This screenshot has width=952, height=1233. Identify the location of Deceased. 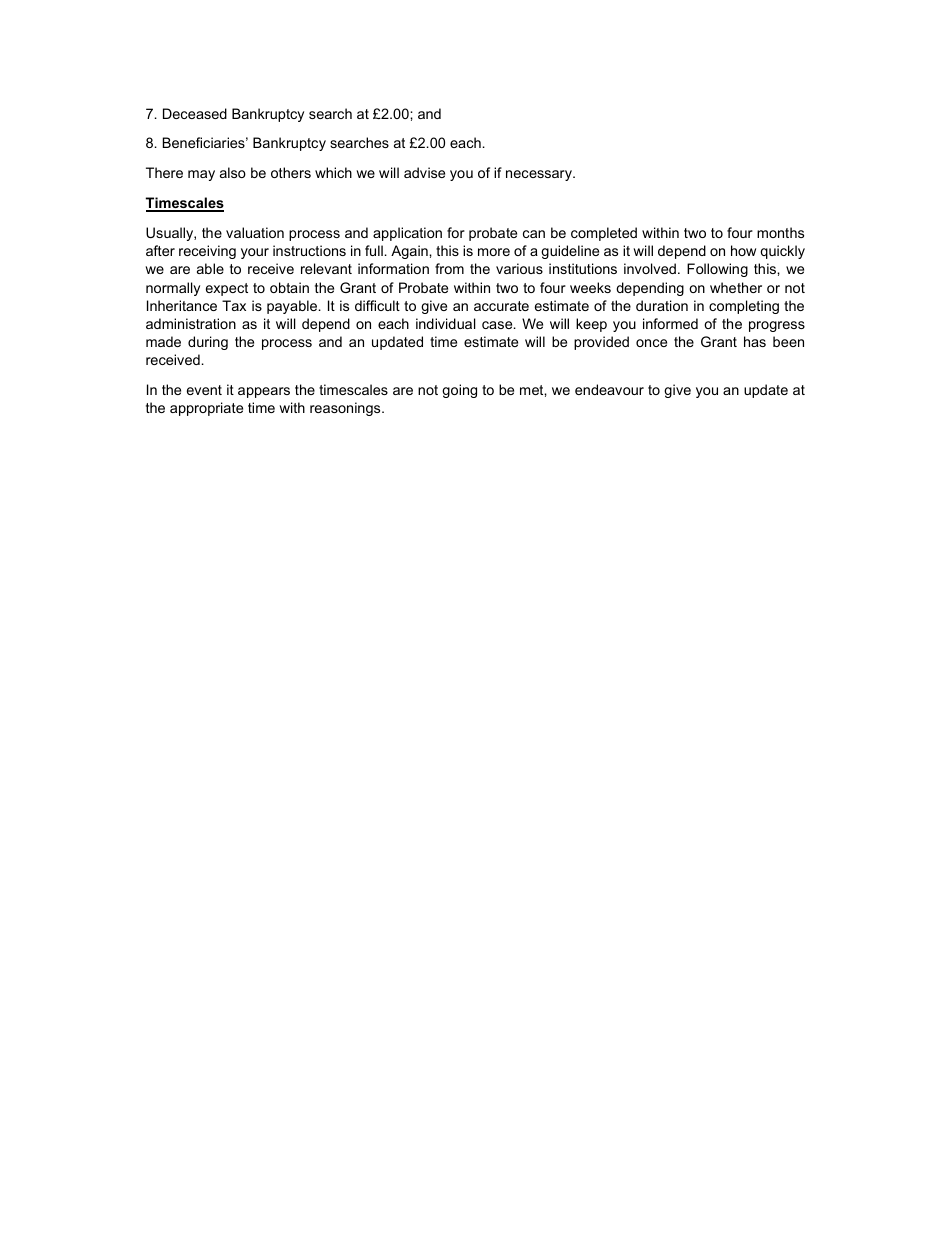
(195, 113).
